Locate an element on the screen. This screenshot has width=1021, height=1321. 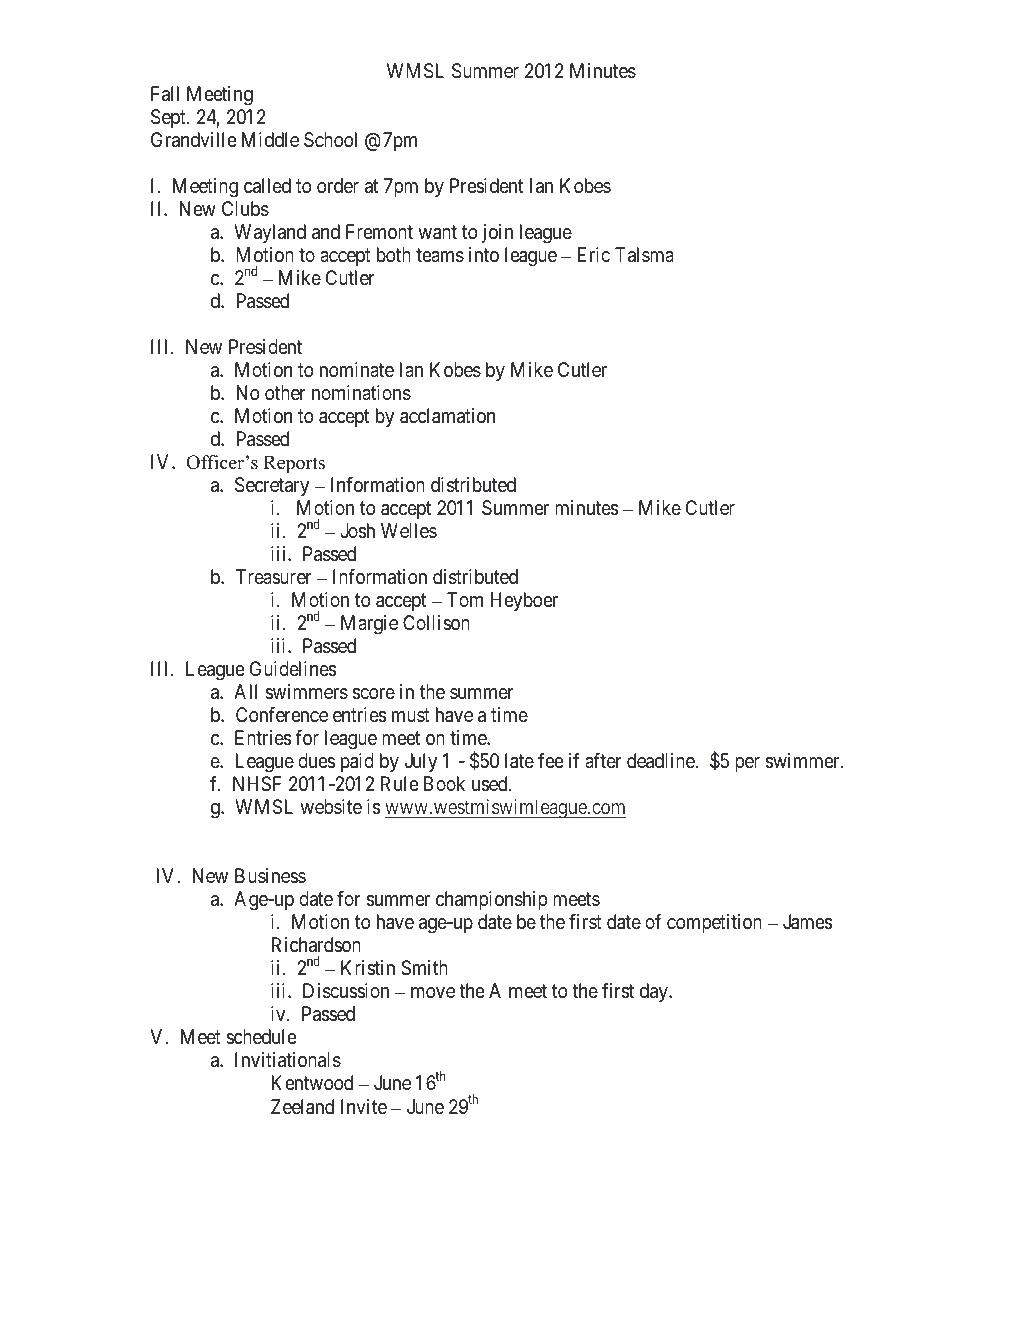
Business is located at coordinates (270, 875).
